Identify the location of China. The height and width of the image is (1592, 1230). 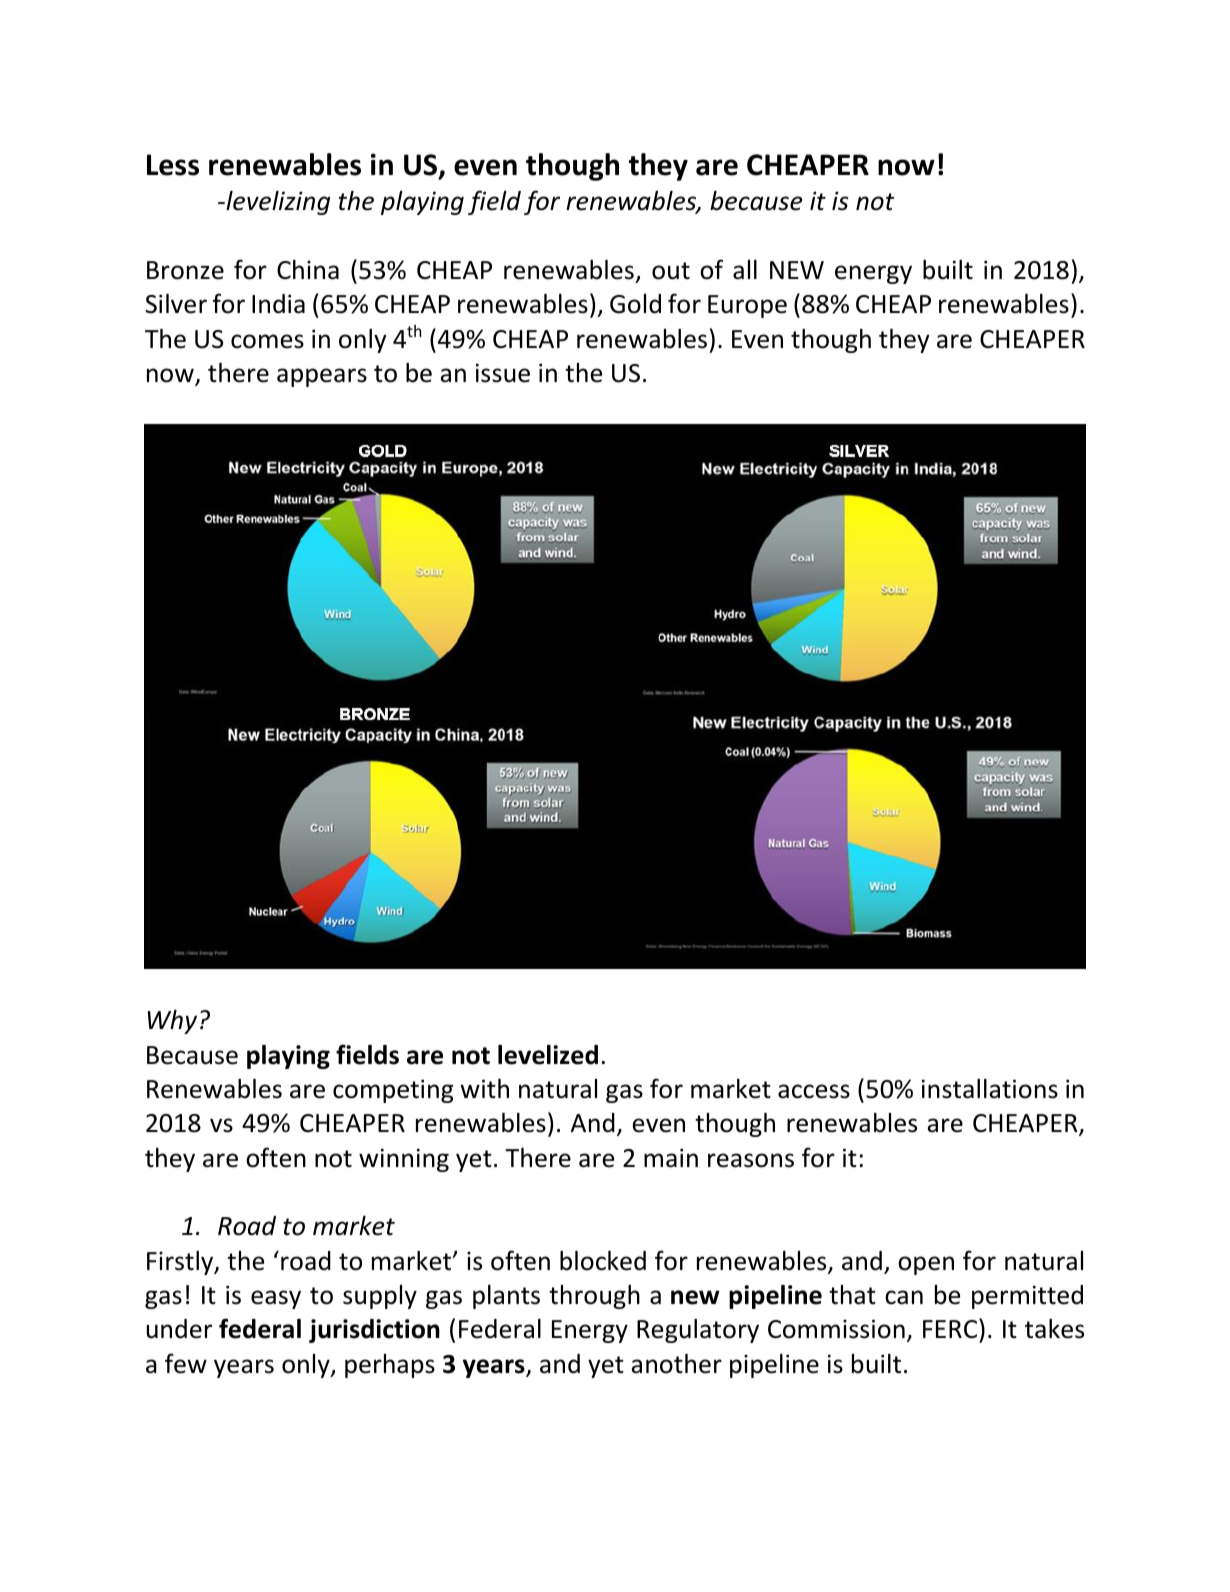
(308, 270).
